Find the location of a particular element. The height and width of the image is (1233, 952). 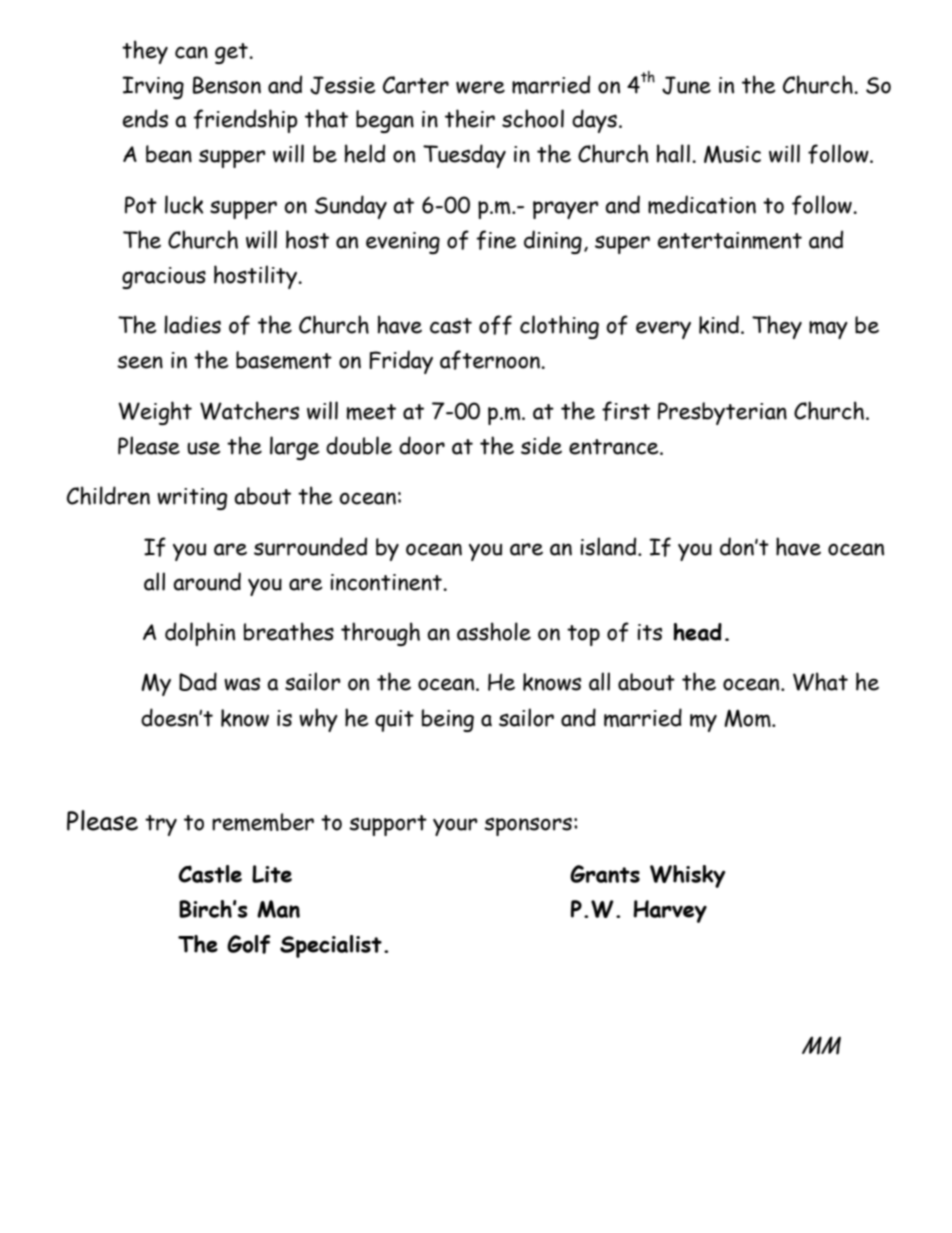

June is located at coordinates (686, 85).
